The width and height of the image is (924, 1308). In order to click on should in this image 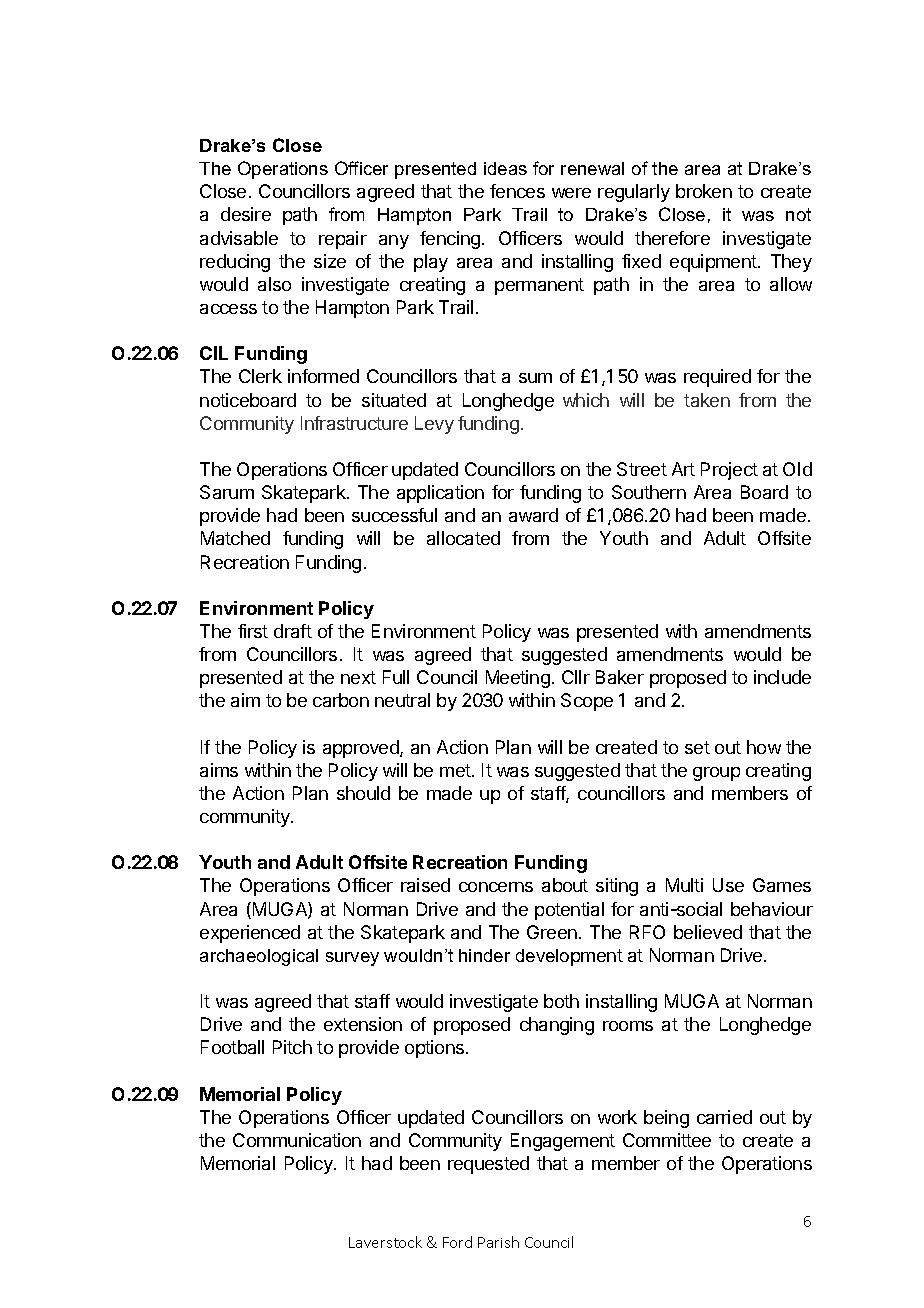, I will do `click(363, 793)`.
